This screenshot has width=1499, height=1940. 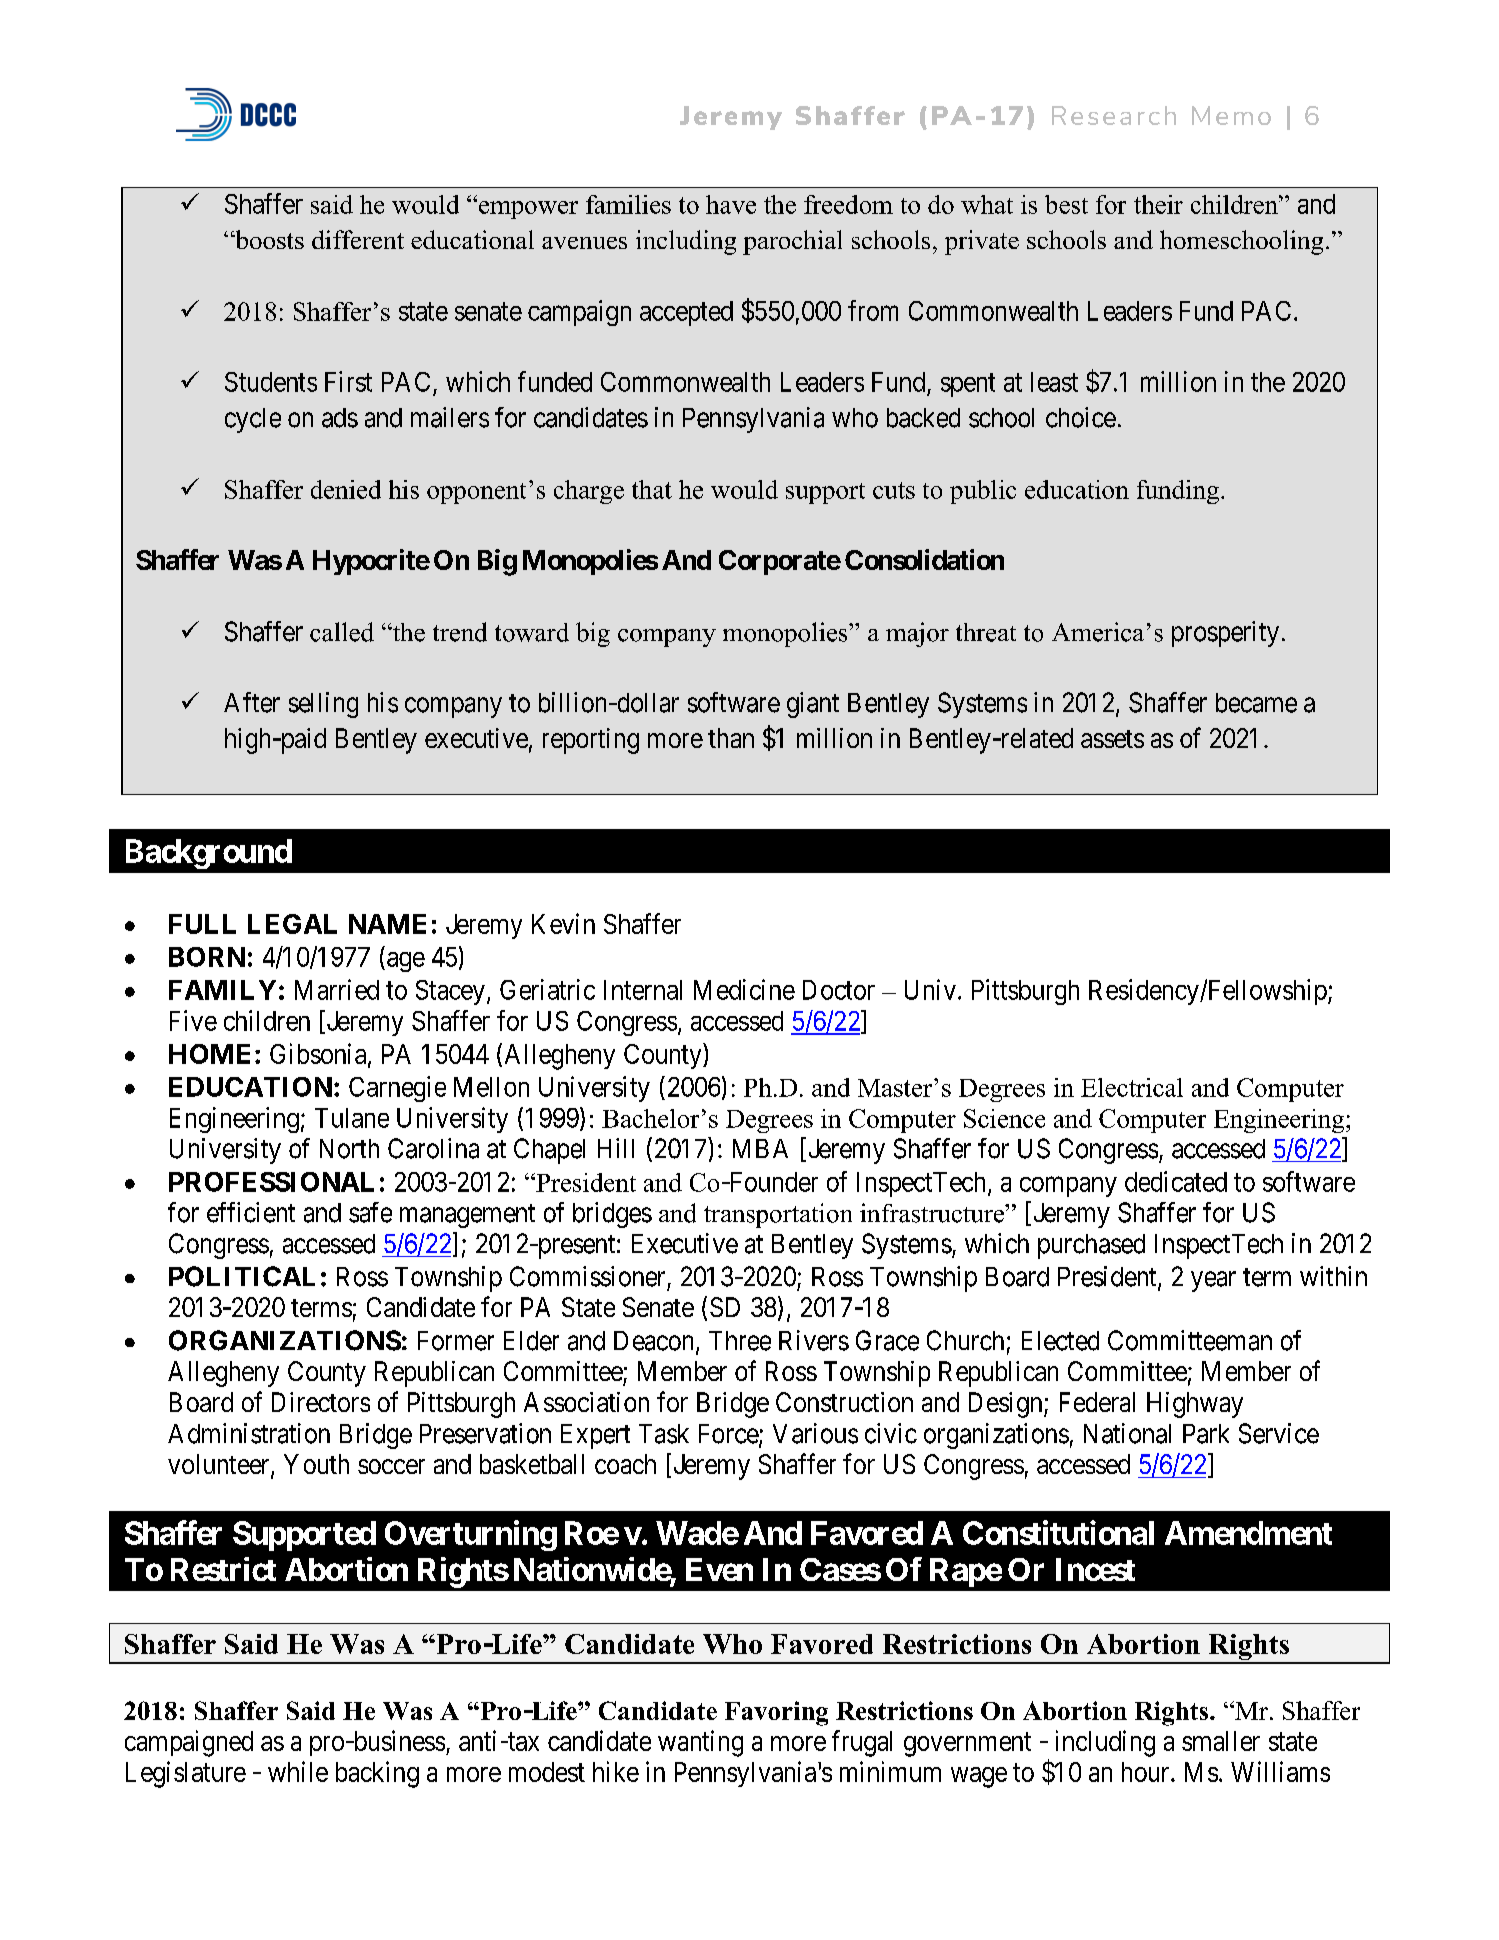 I want to click on while, so click(x=298, y=1771).
